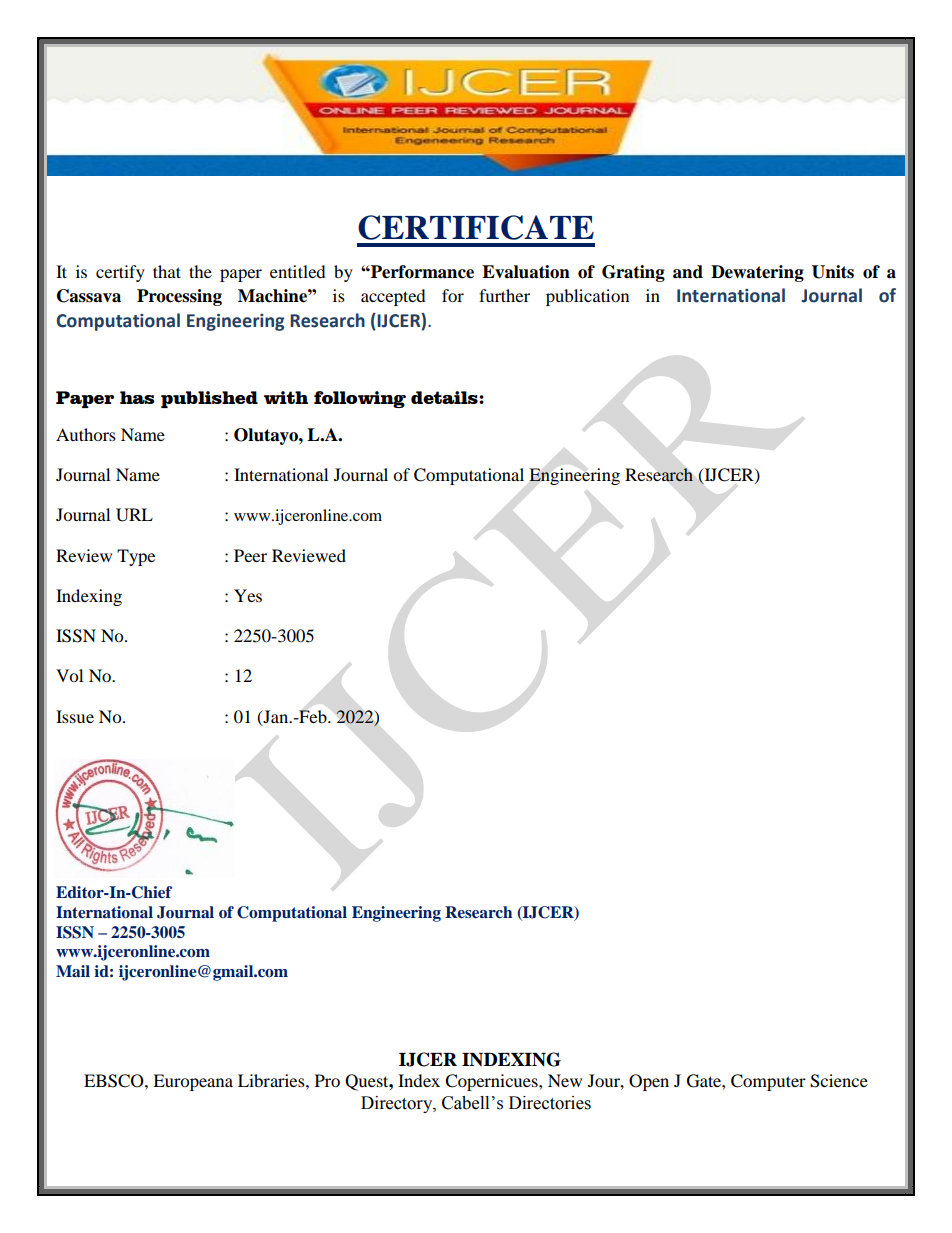 This screenshot has height=1233, width=952. I want to click on Type, so click(136, 557).
